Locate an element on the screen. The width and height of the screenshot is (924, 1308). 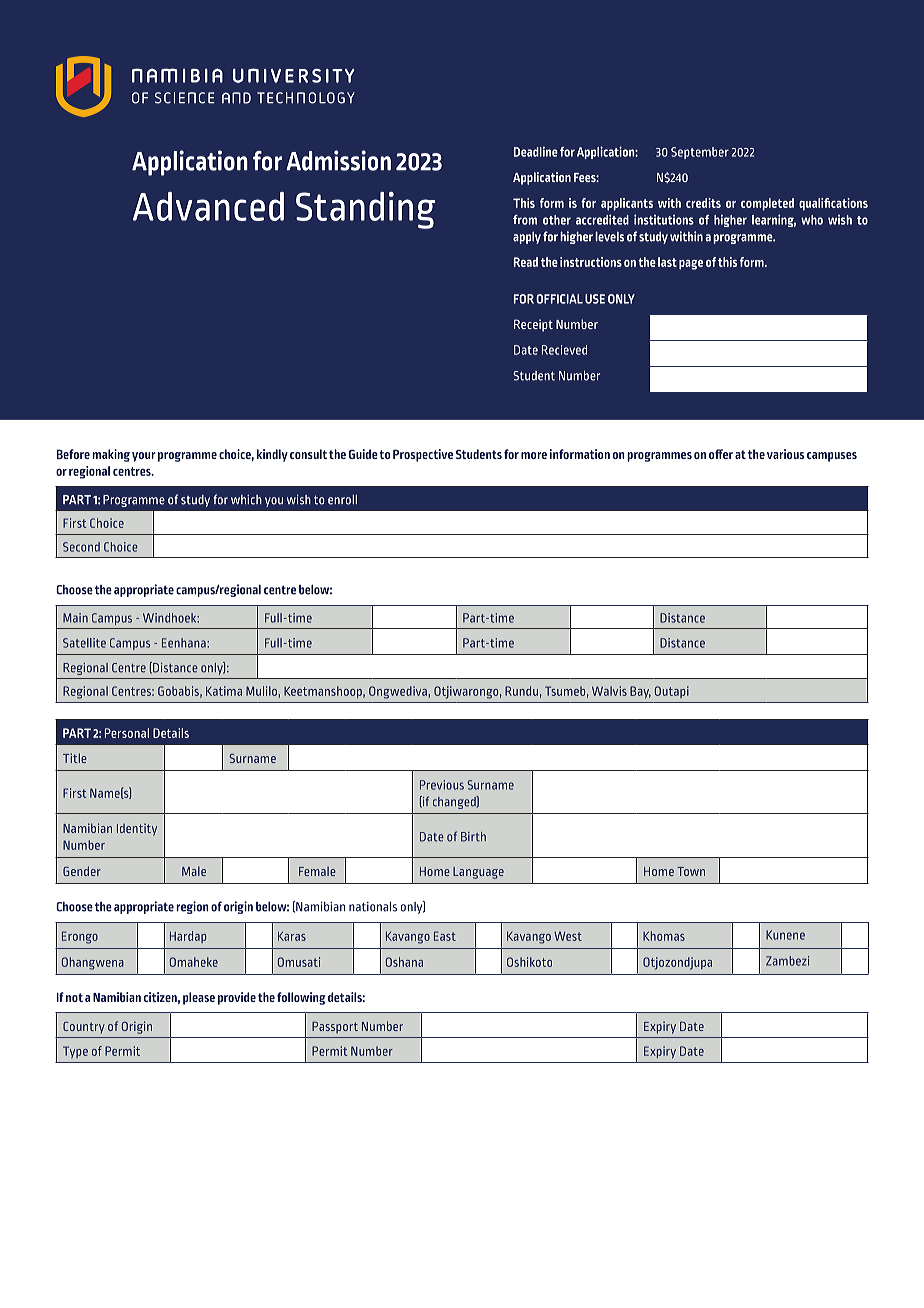
please is located at coordinates (199, 998).
